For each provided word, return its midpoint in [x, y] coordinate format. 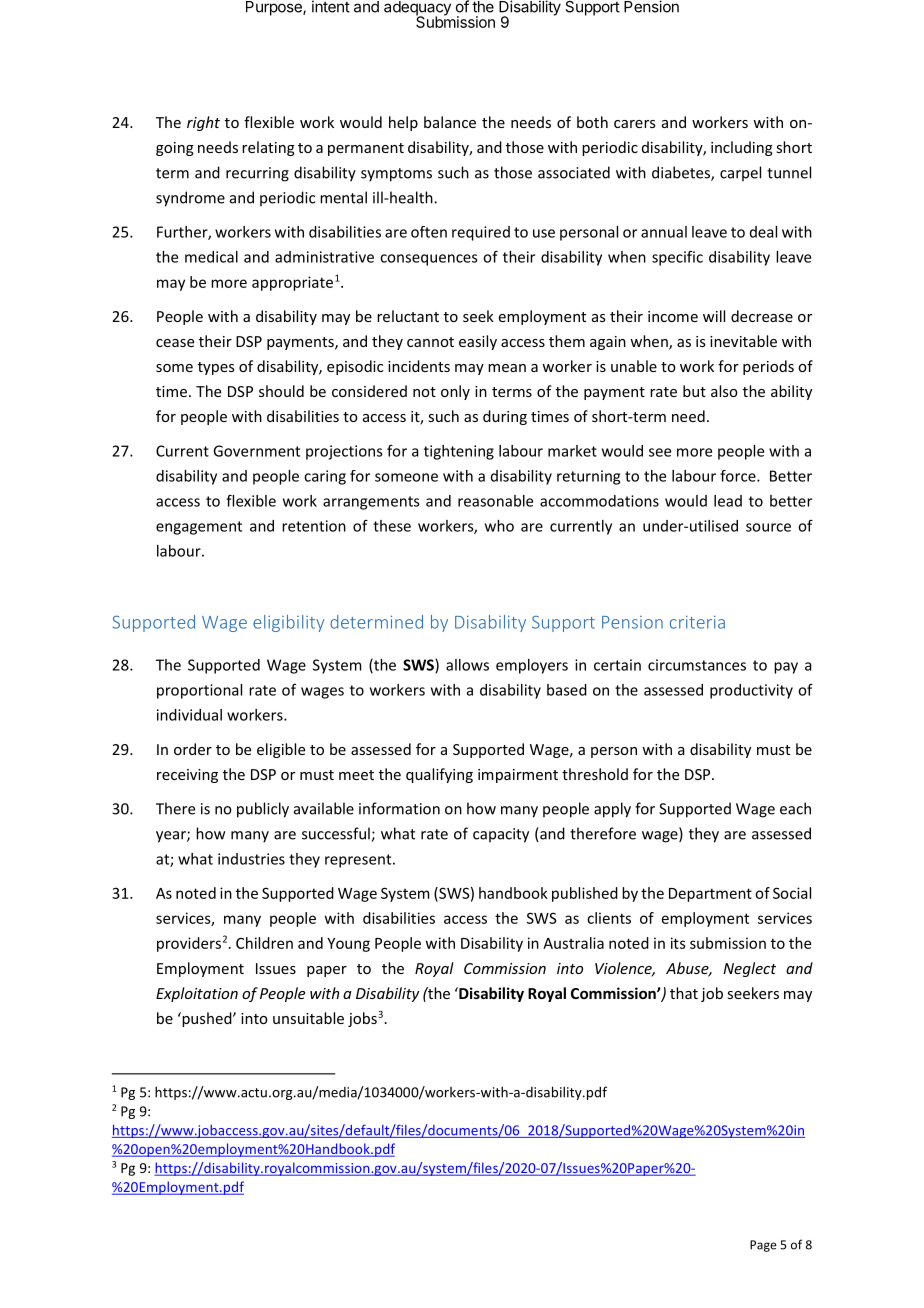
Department [710, 895]
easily [478, 342]
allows [467, 665]
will [714, 316]
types [216, 368]
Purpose [275, 8]
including [742, 148]
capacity [501, 835]
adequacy [417, 9]
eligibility [288, 623]
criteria [697, 622]
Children [264, 943]
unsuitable [308, 1018]
